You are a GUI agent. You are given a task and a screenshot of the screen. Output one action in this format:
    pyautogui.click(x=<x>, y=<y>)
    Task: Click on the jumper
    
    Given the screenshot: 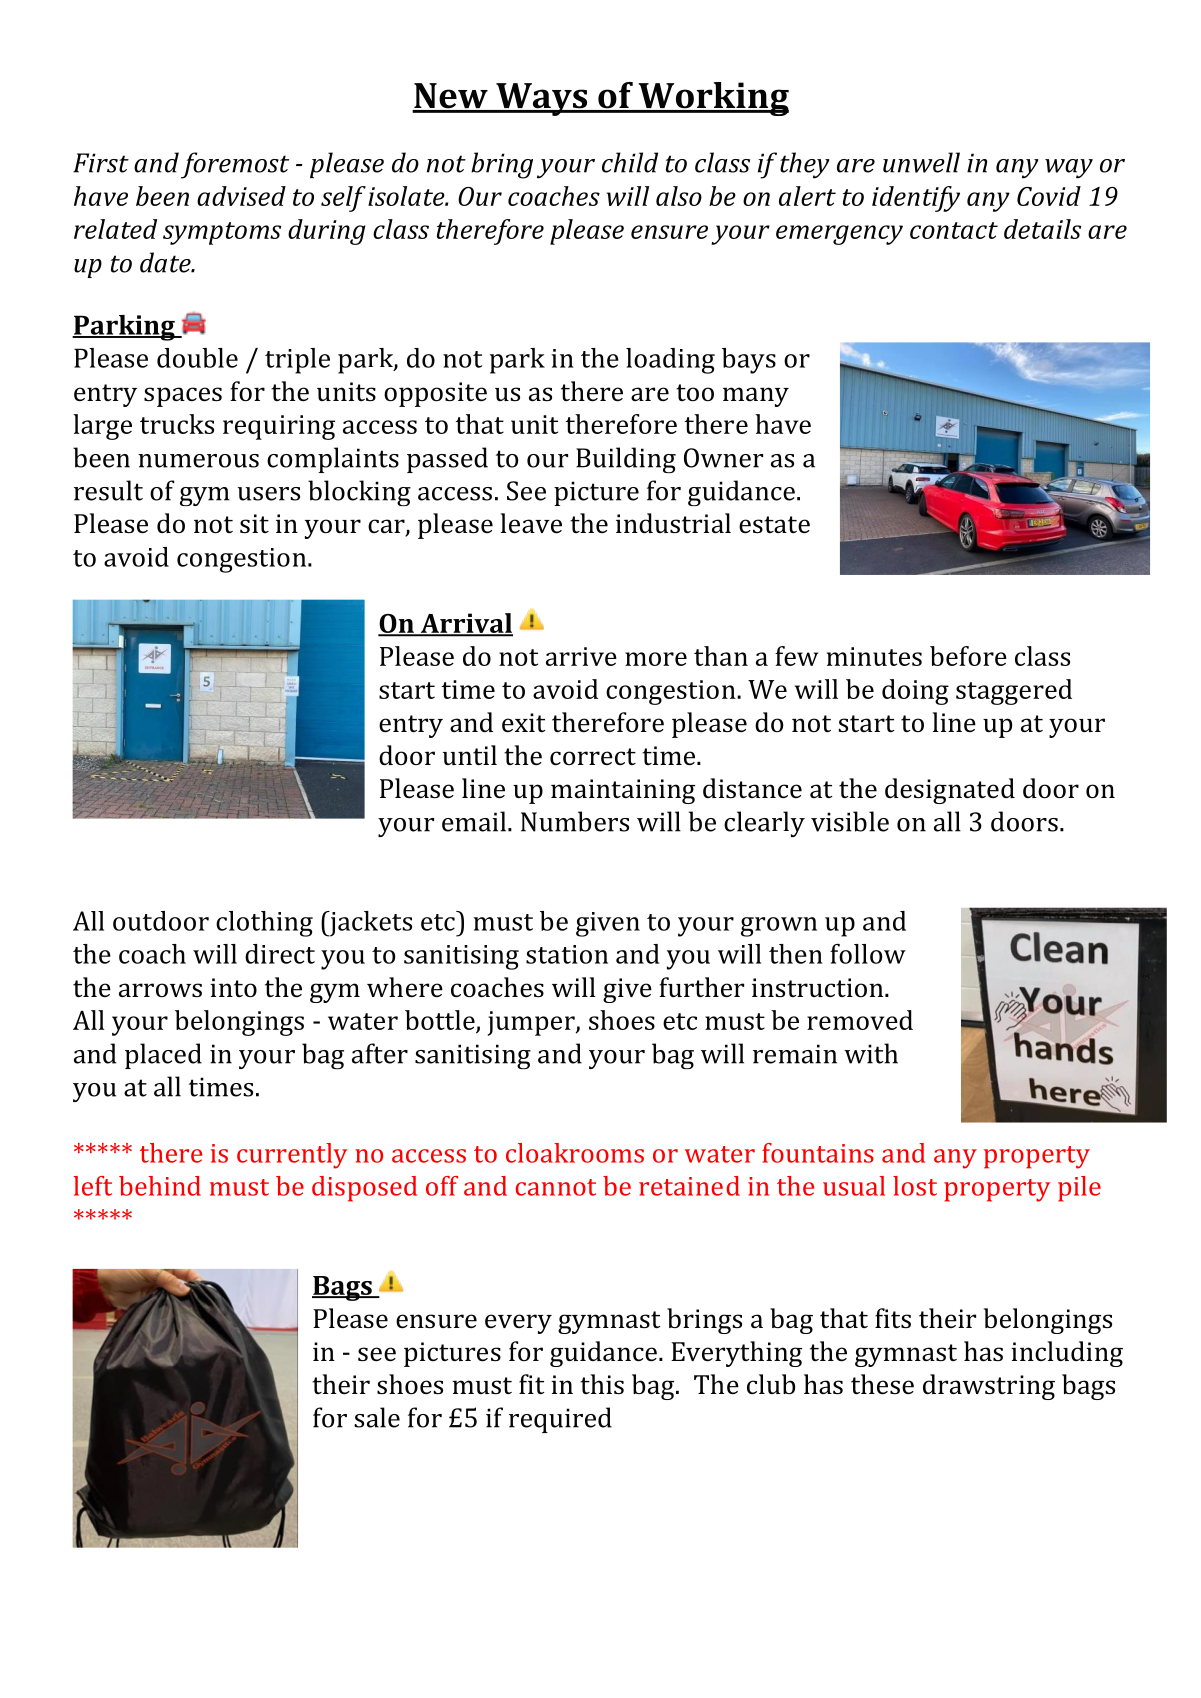 What is the action you would take?
    pyautogui.click(x=532, y=1023)
